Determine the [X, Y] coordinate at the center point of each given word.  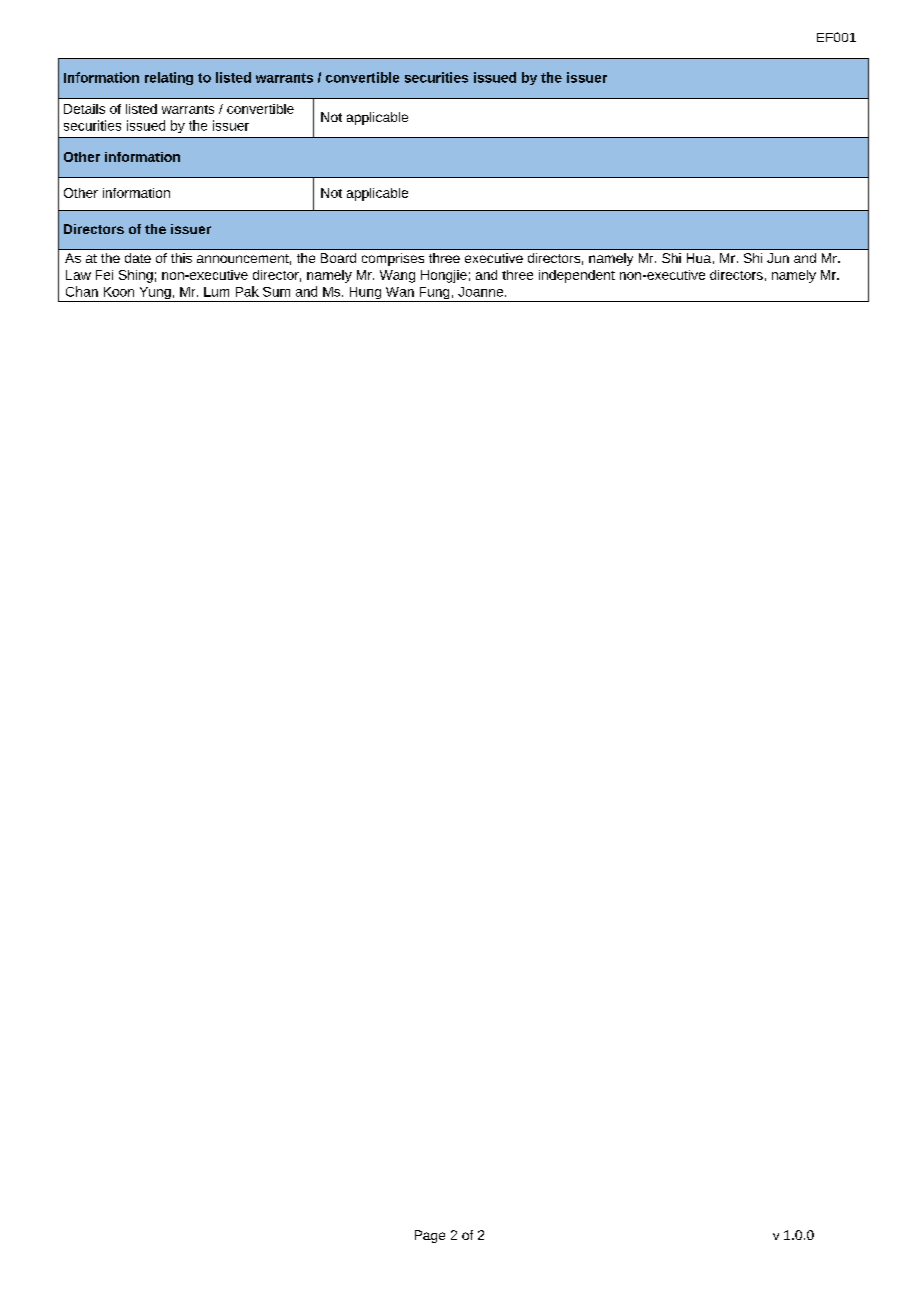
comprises [393, 259]
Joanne [482, 292]
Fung [434, 294]
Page [430, 1236]
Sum [276, 292]
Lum [216, 292]
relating [169, 78]
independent [577, 276]
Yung [155, 294]
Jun [778, 258]
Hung [365, 294]
